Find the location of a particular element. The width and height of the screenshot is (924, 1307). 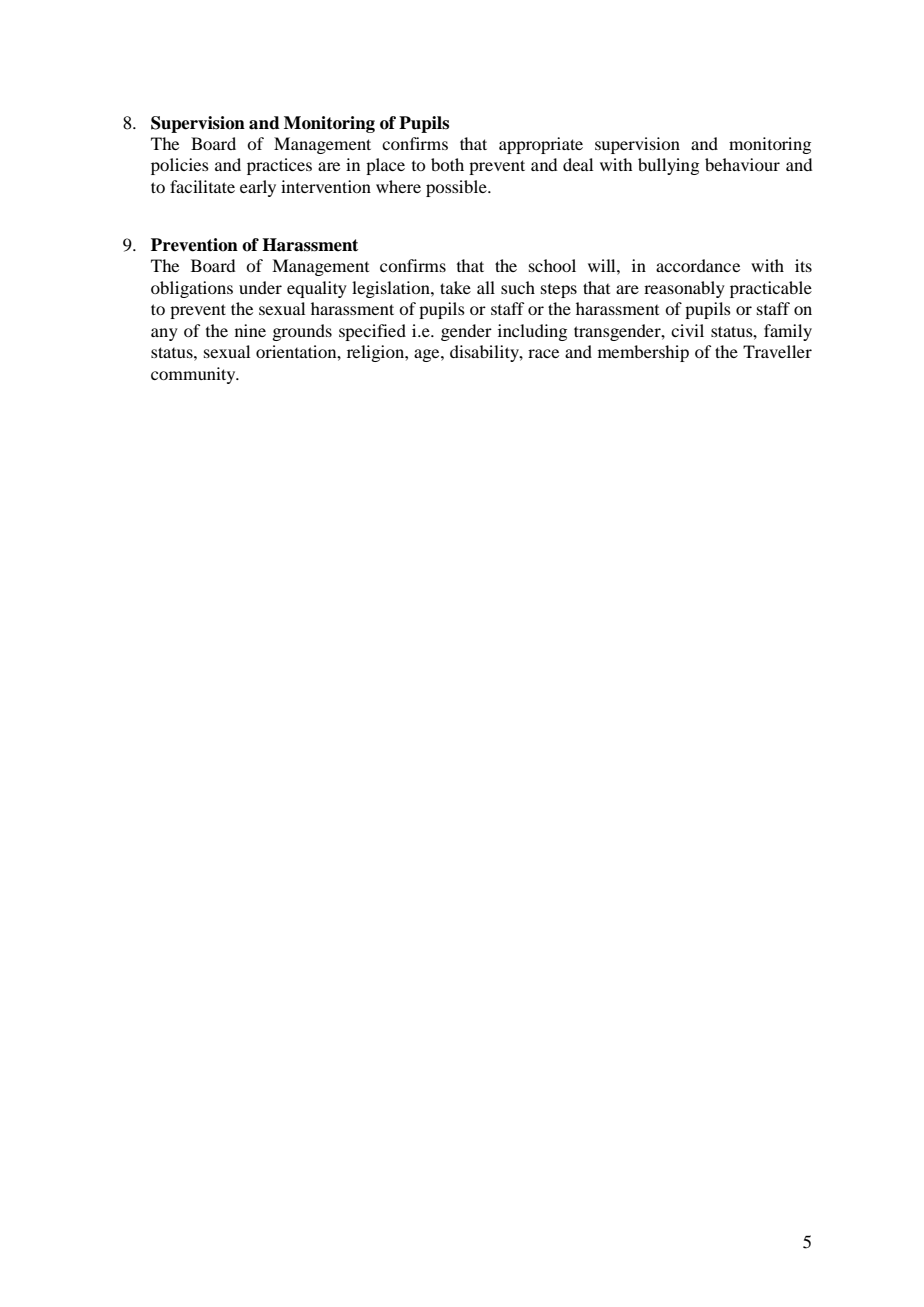

community is located at coordinates (194, 375).
